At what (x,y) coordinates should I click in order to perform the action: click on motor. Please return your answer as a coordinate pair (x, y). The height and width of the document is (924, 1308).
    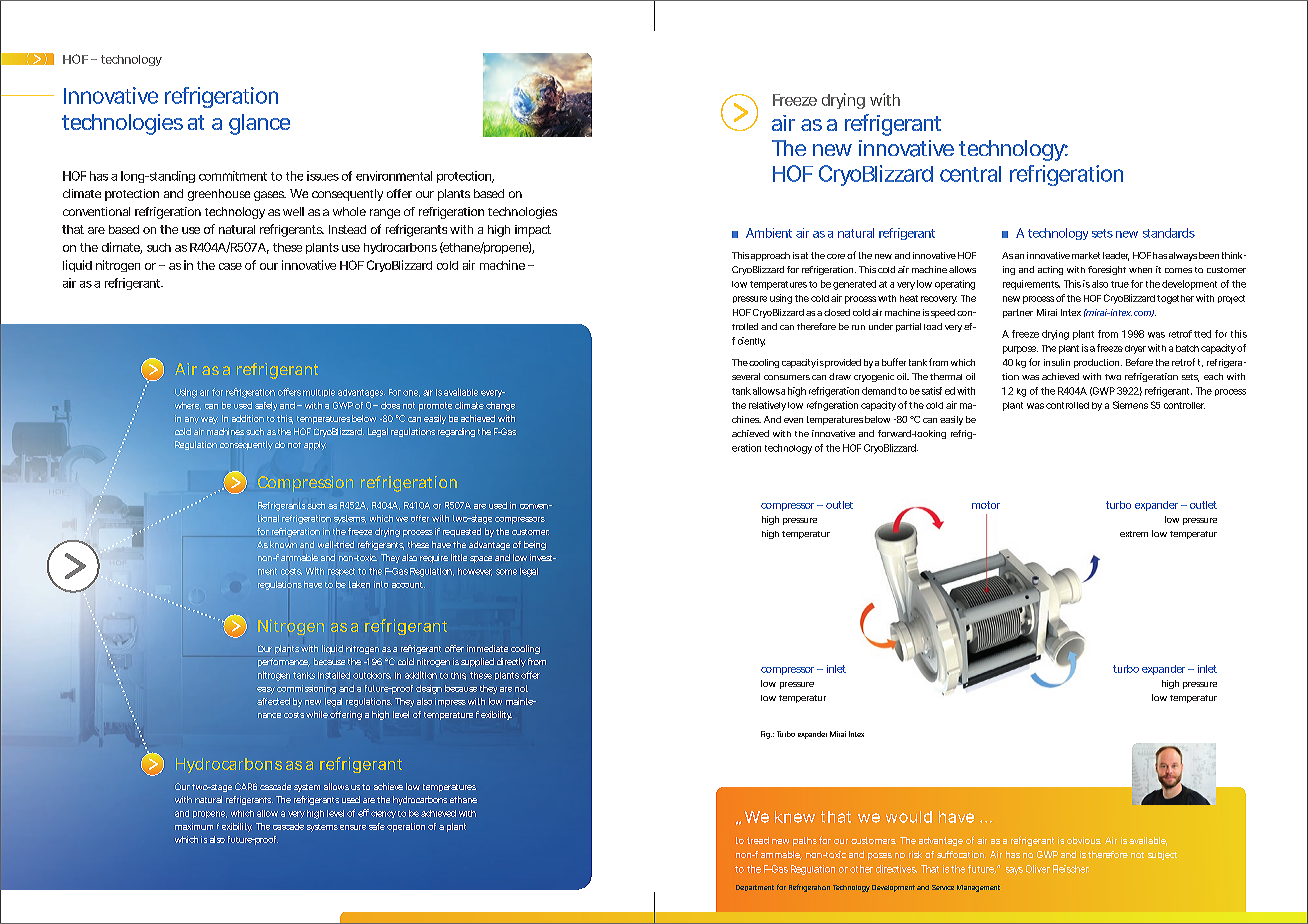
    Looking at the image, I should click on (986, 505).
